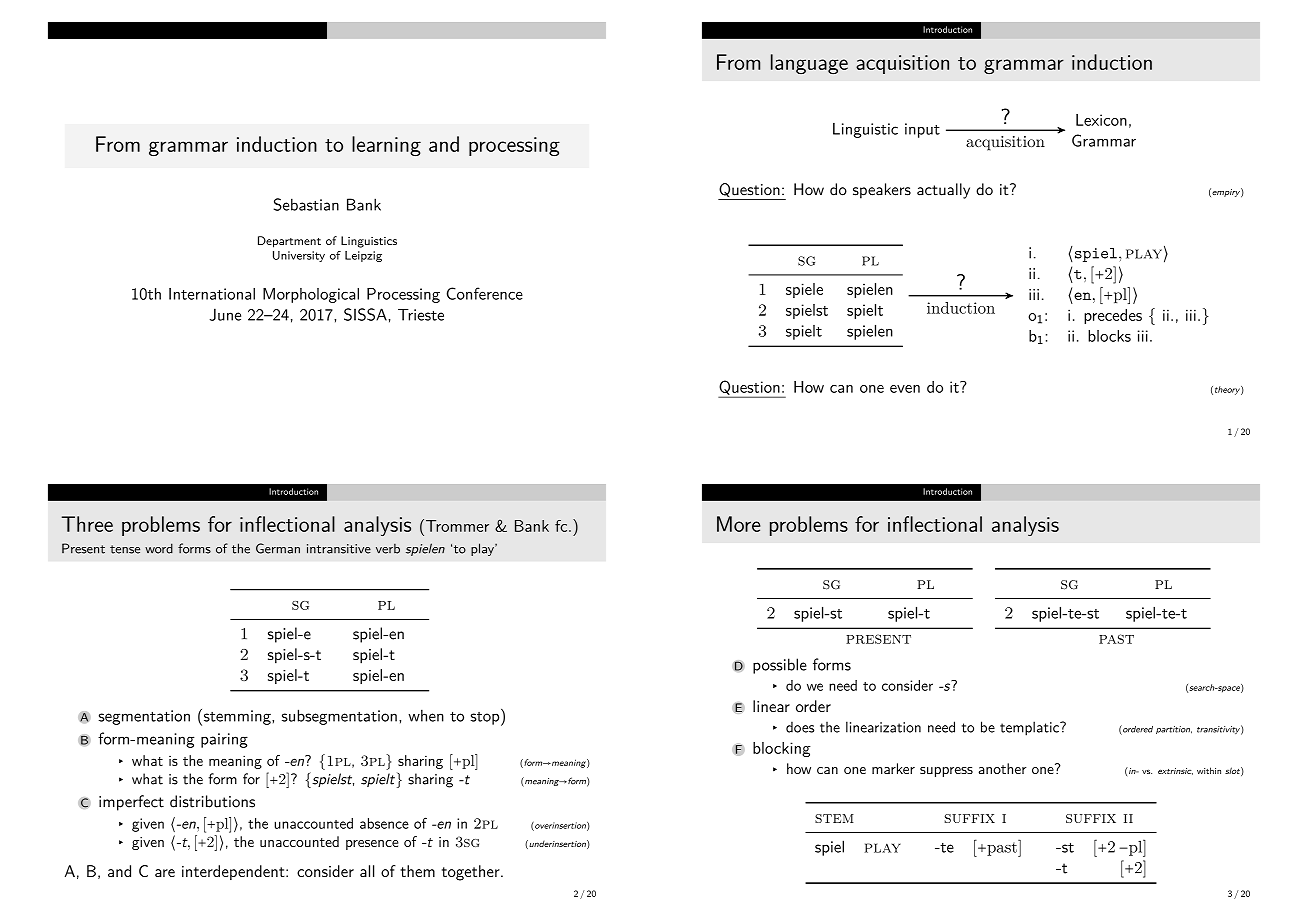 This image has height=924, width=1308. I want to click on More, so click(739, 524).
